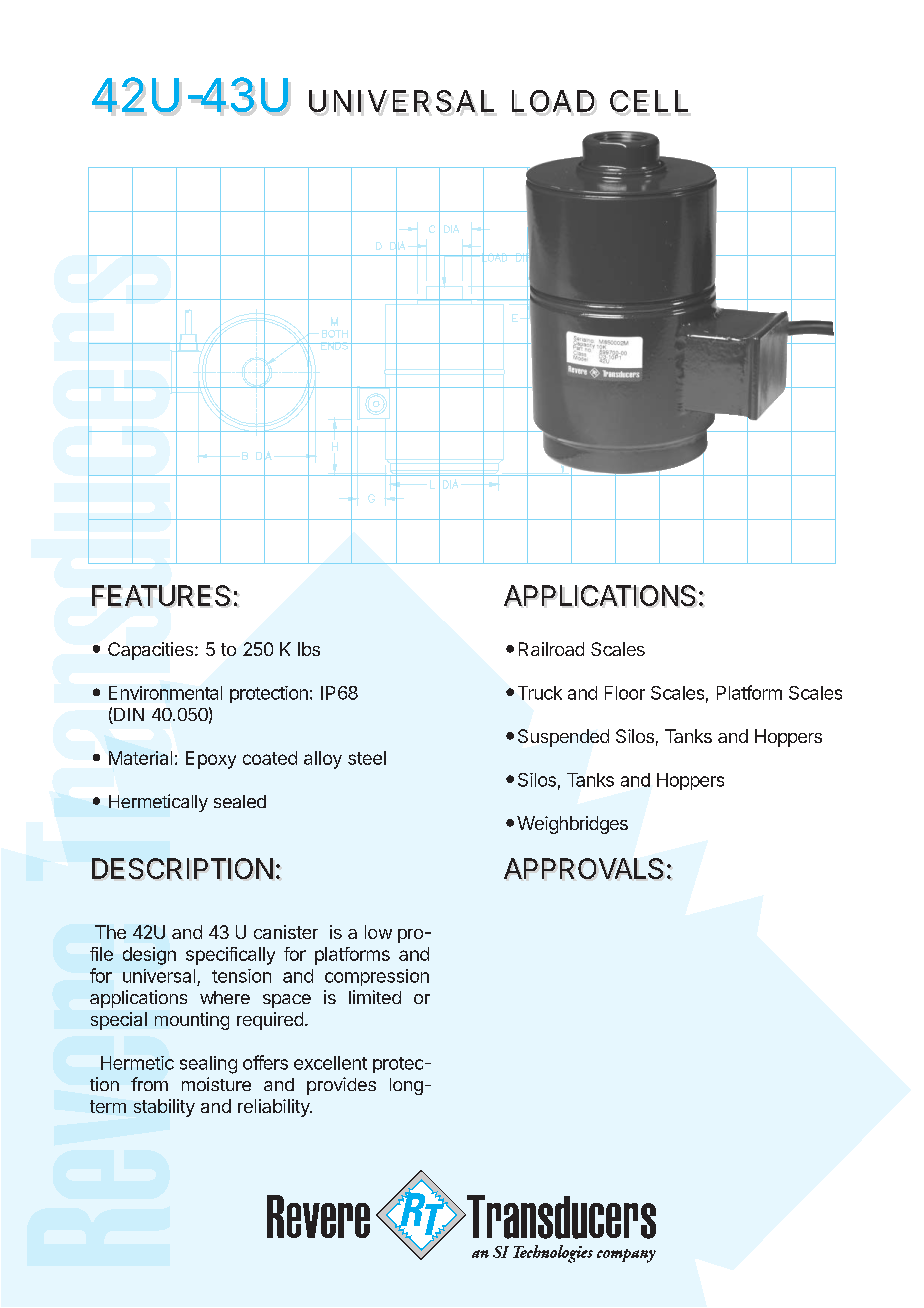 Image resolution: width=924 pixels, height=1308 pixels. What do you see at coordinates (378, 932) in the image?
I see `low` at bounding box center [378, 932].
